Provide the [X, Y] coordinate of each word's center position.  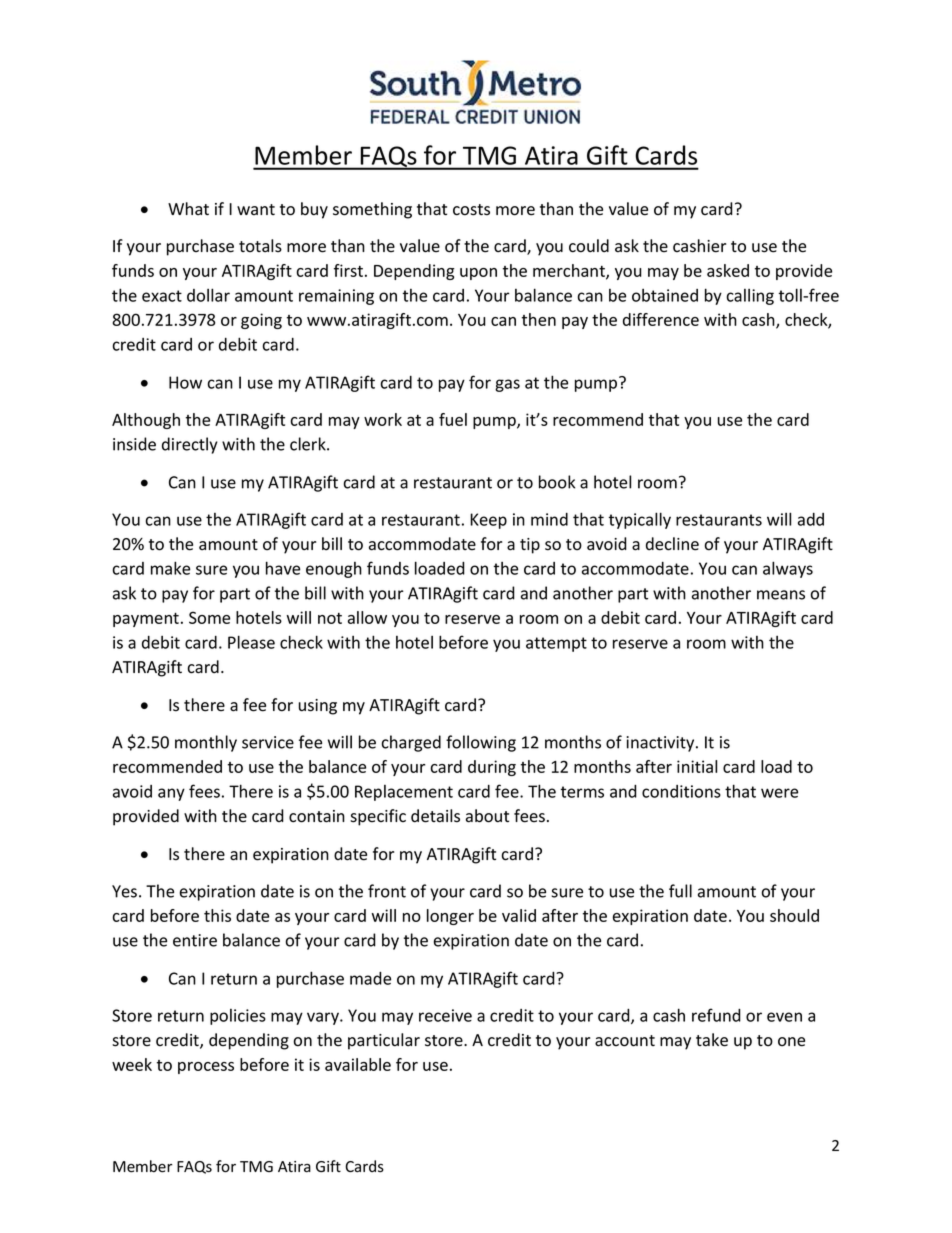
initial [697, 766]
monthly [206, 743]
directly [190, 445]
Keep [488, 521]
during [492, 768]
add [811, 519]
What [188, 209]
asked [728, 270]
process [206, 1068]
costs [471, 210]
